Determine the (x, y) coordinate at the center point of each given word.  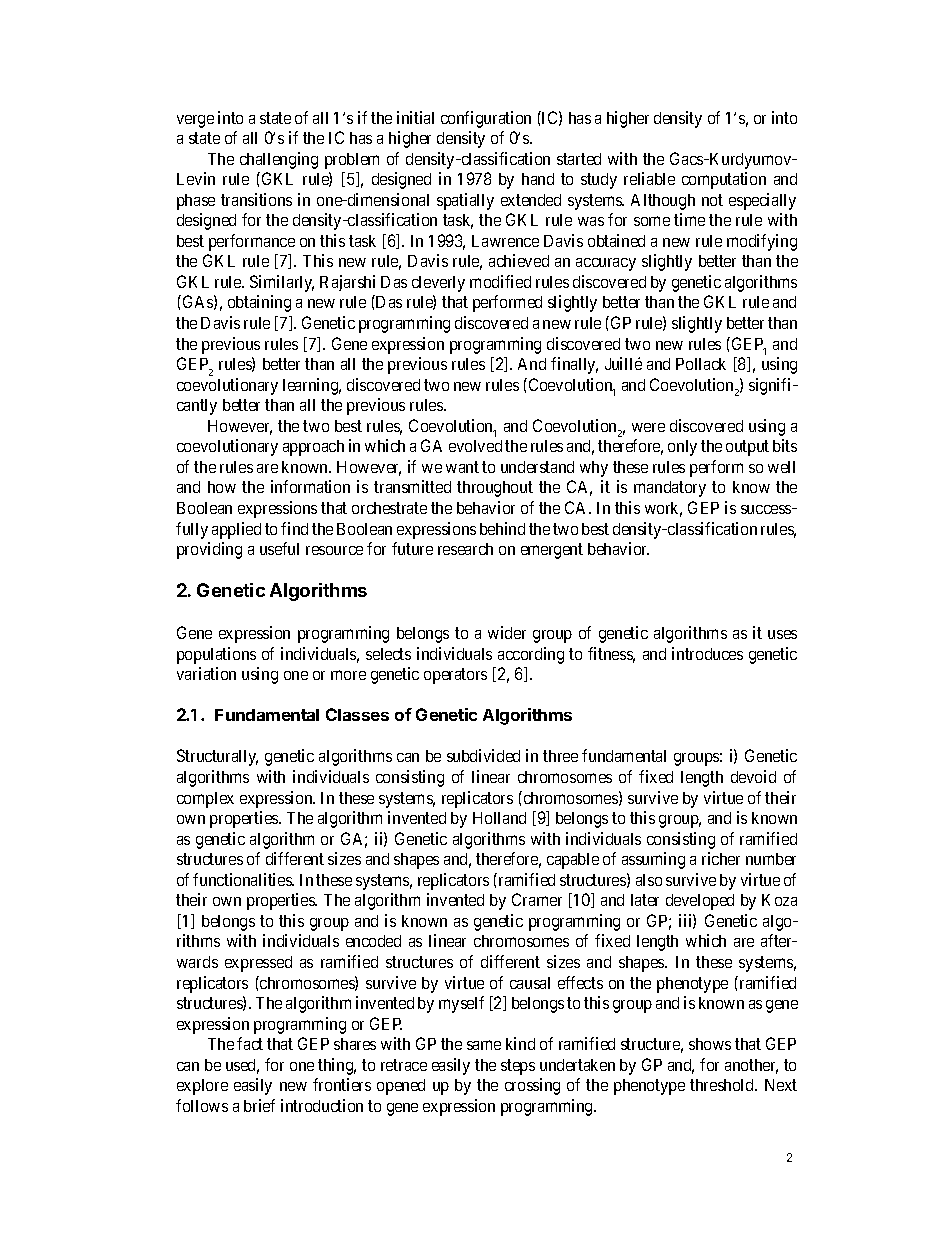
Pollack (701, 364)
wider (507, 632)
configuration (486, 119)
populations (216, 655)
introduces (707, 653)
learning (312, 386)
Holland (499, 818)
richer (721, 858)
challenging (279, 160)
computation (724, 180)
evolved (475, 446)
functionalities (243, 879)
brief (259, 1105)
